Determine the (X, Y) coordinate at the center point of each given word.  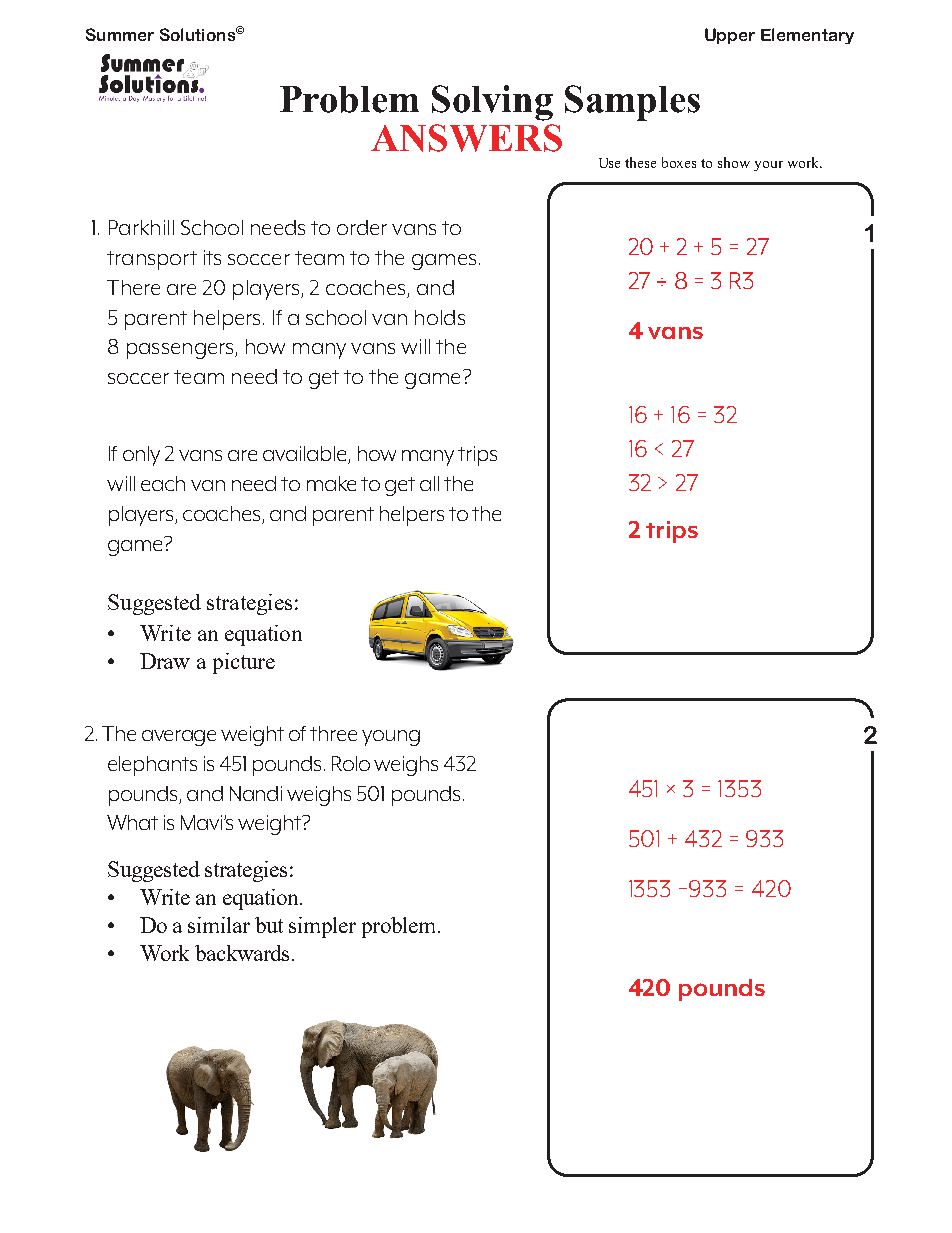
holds (440, 317)
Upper (730, 36)
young (391, 738)
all (429, 483)
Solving (492, 103)
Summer (120, 34)
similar (219, 925)
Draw (165, 661)
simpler (322, 927)
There (133, 287)
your (768, 166)
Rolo (351, 763)
